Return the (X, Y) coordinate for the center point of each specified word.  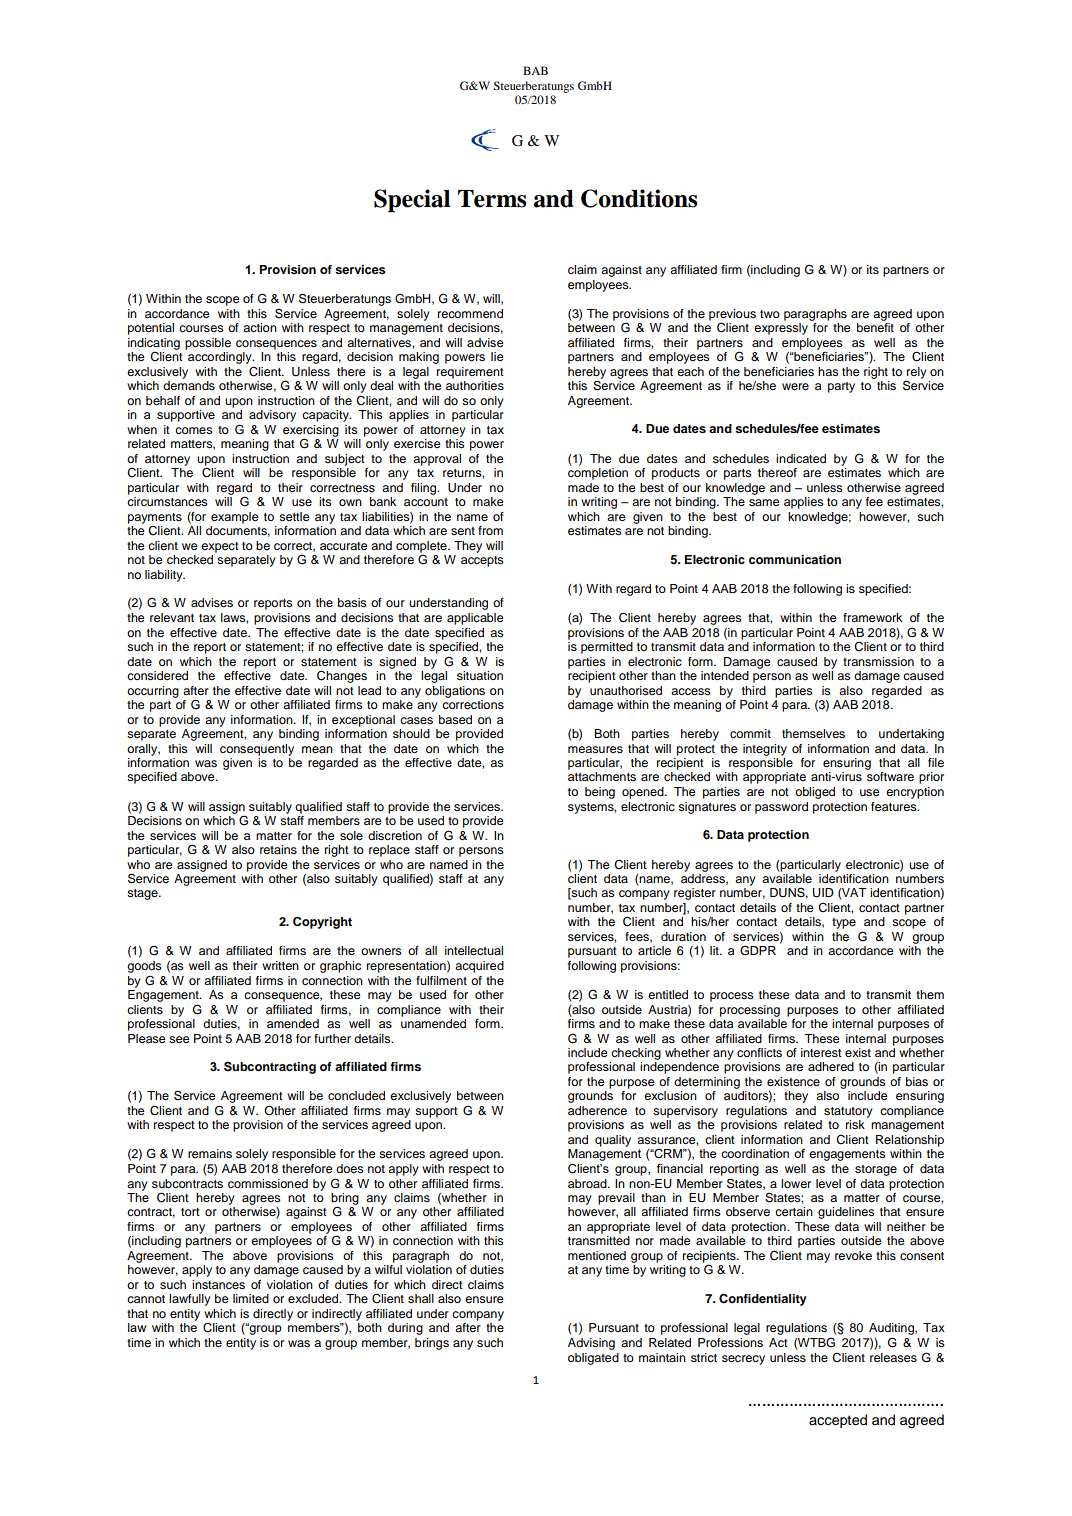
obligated (593, 1359)
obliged (815, 793)
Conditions (639, 198)
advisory (272, 416)
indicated (801, 458)
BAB (535, 70)
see (179, 1039)
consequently (257, 750)
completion (598, 474)
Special (412, 201)
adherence (597, 1110)
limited (251, 1298)
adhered (831, 1066)
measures (595, 749)
